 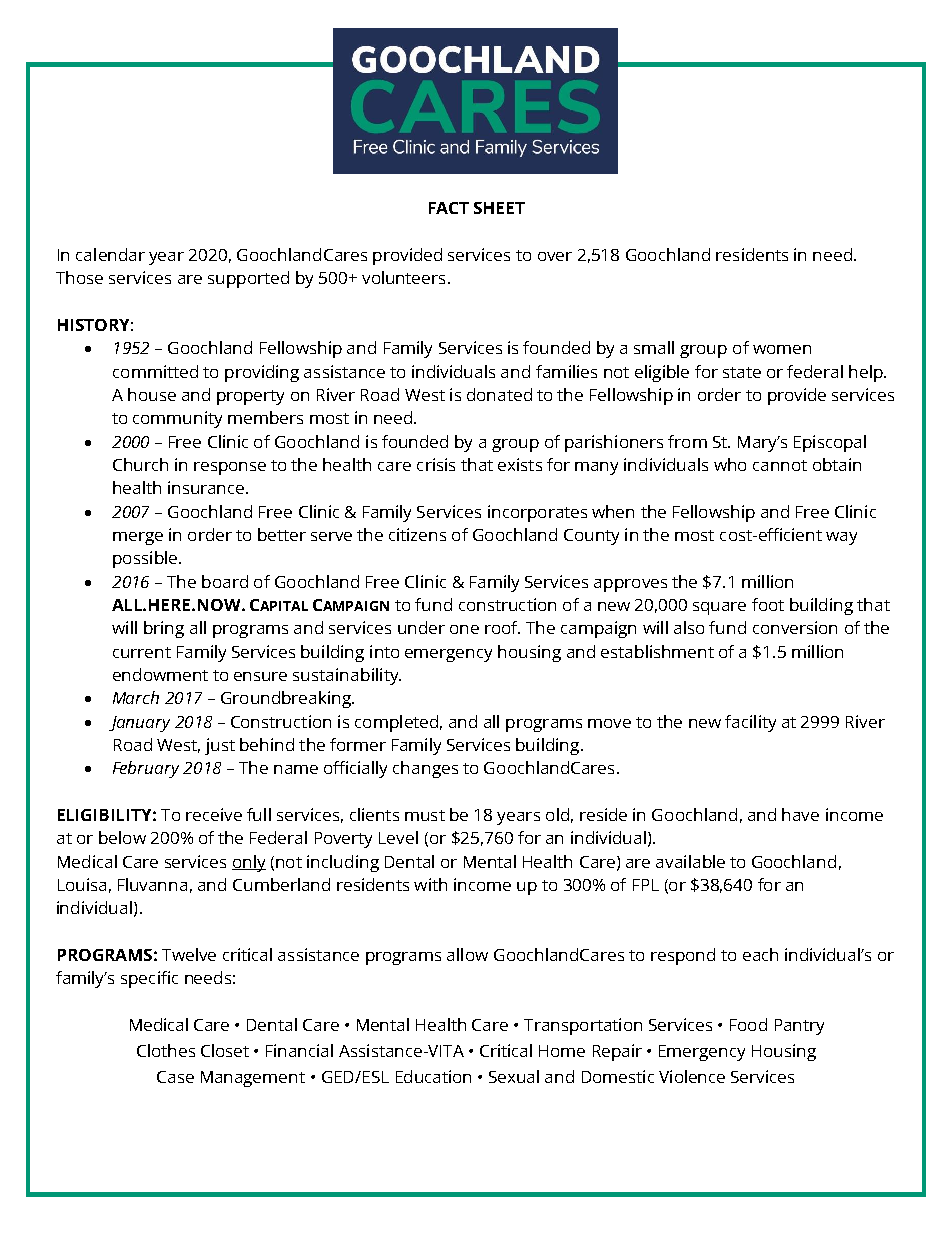 What do you see at coordinates (449, 208) in the screenshot?
I see `FACT` at bounding box center [449, 208].
